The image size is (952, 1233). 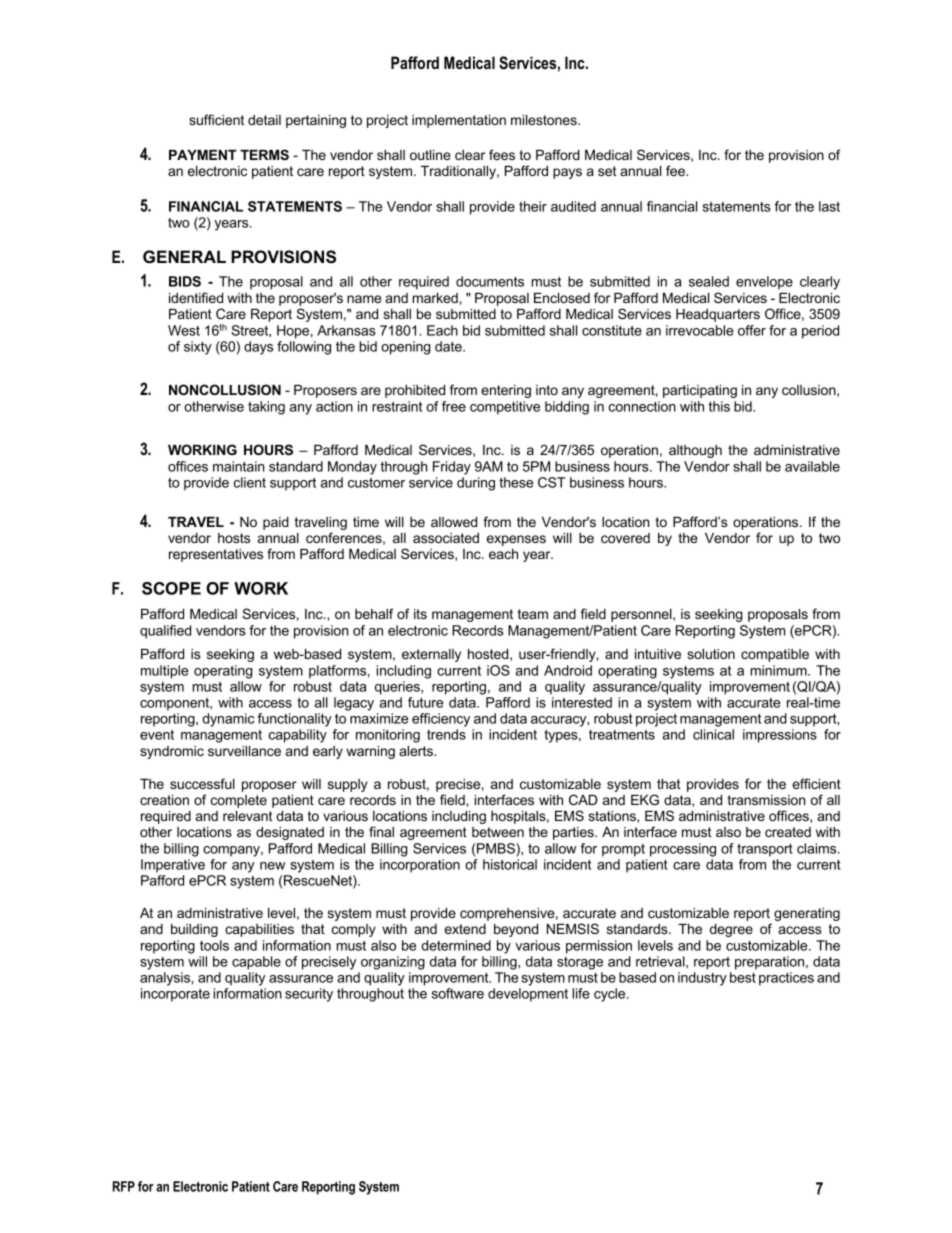 What do you see at coordinates (743, 977) in the screenshot?
I see `best` at bounding box center [743, 977].
